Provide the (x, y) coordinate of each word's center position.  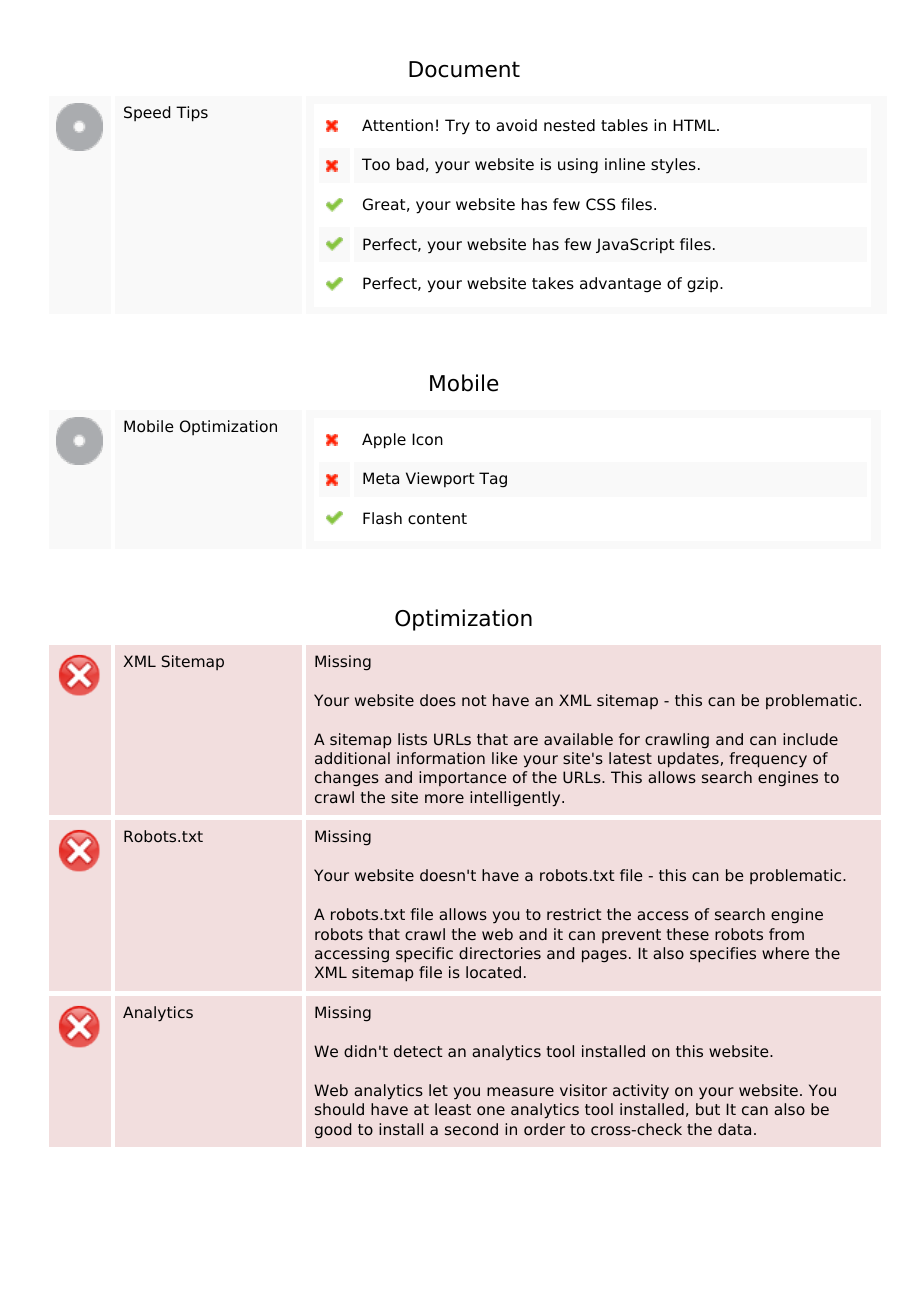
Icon (427, 439)
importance (463, 778)
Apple (384, 441)
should (339, 1109)
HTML (695, 125)
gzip (704, 285)
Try (457, 127)
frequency (768, 760)
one (491, 1110)
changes (347, 779)
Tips (192, 114)
